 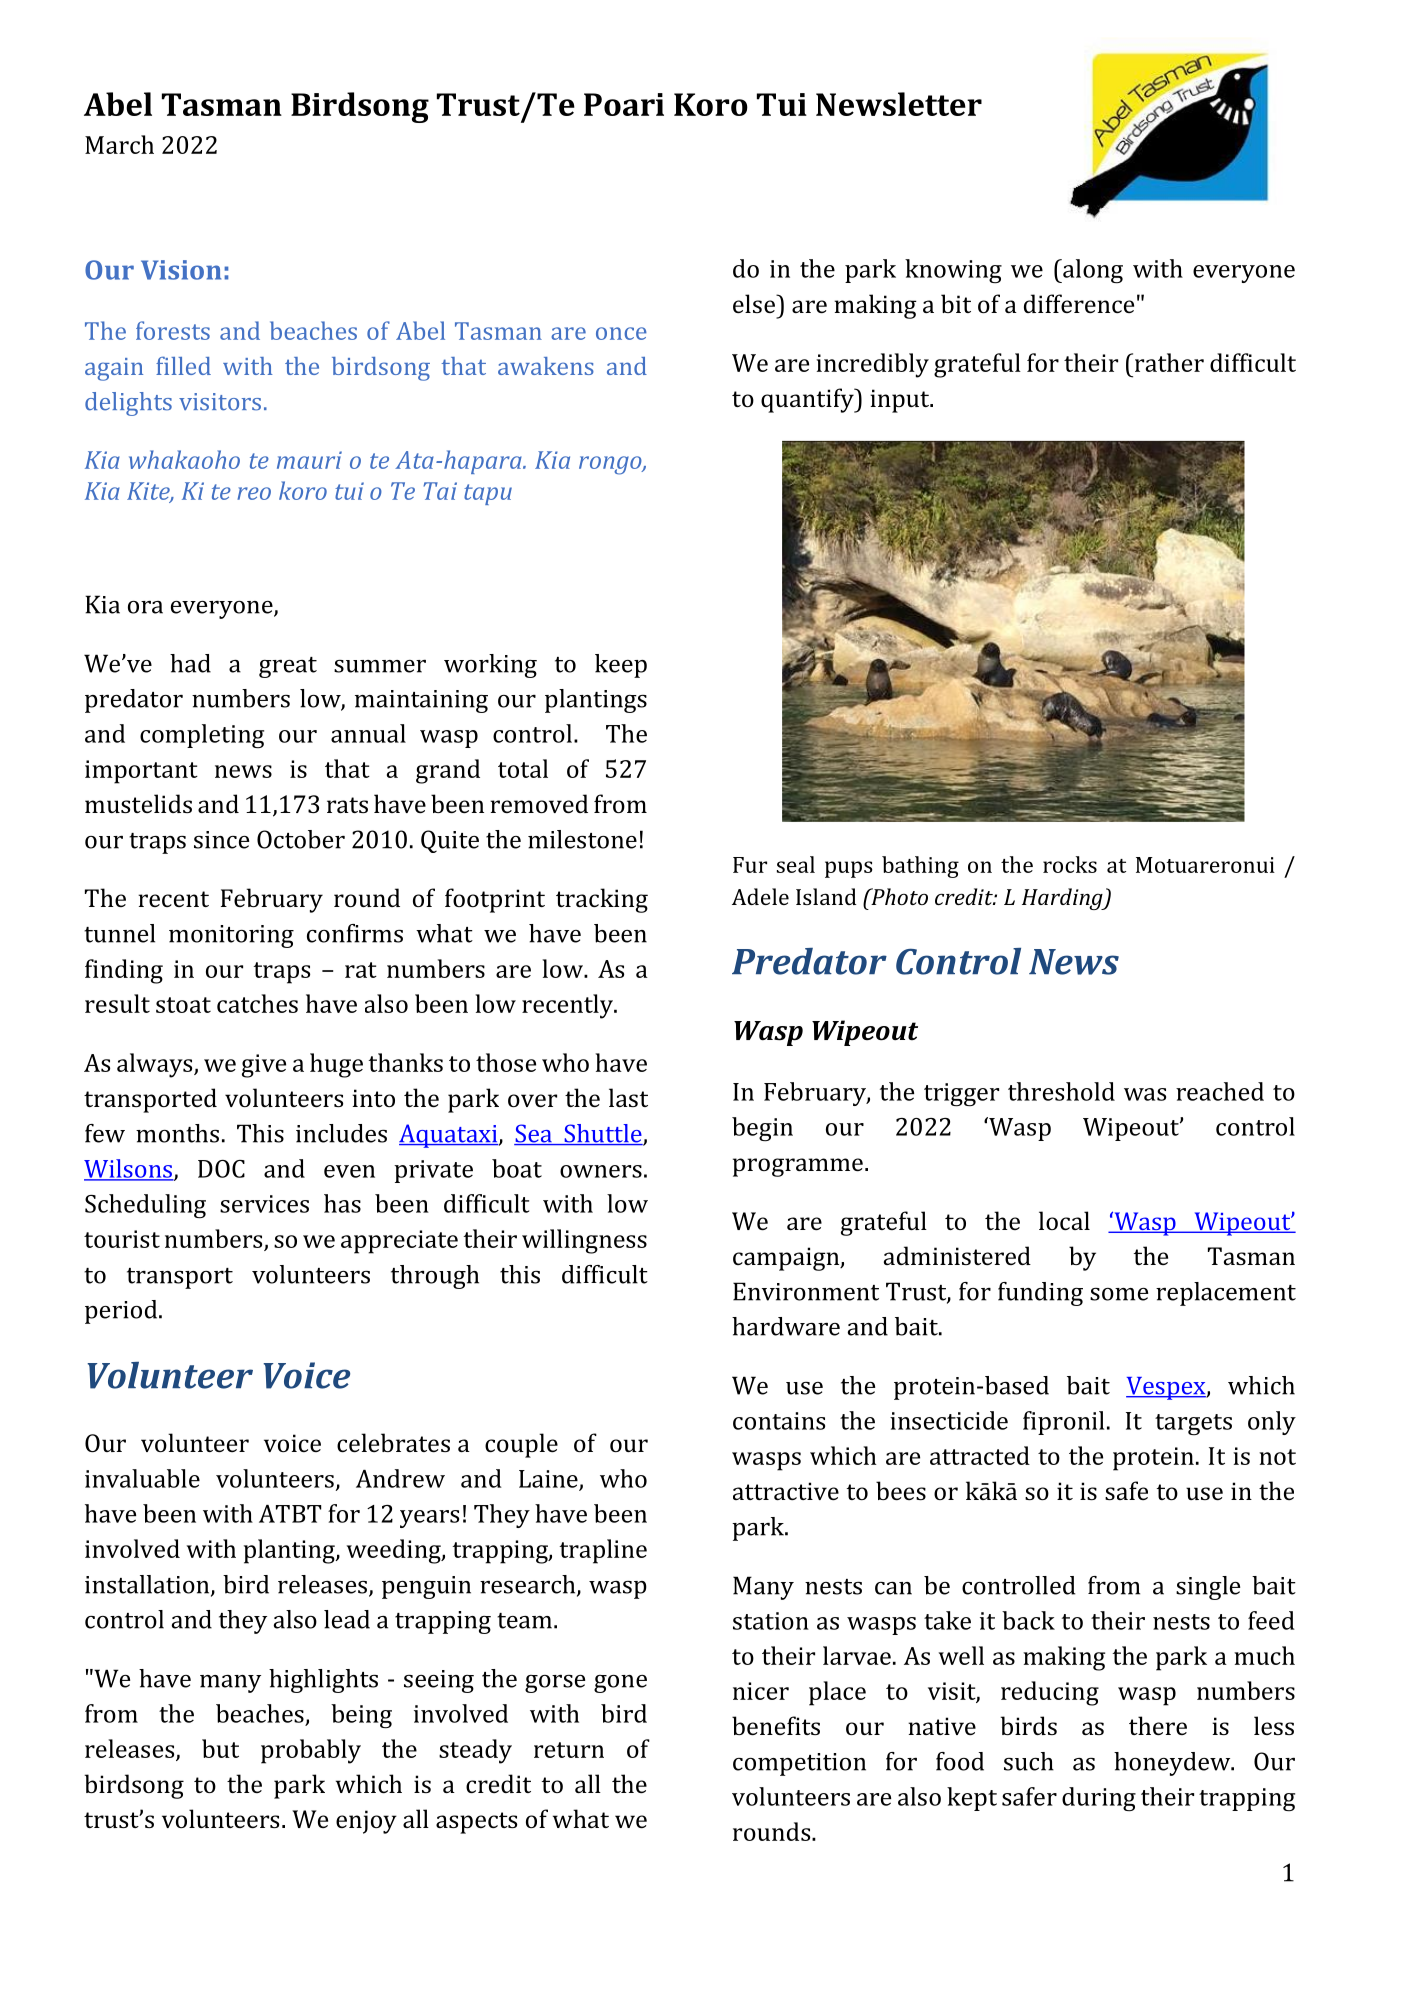 I want to click on services, so click(x=264, y=1204).
